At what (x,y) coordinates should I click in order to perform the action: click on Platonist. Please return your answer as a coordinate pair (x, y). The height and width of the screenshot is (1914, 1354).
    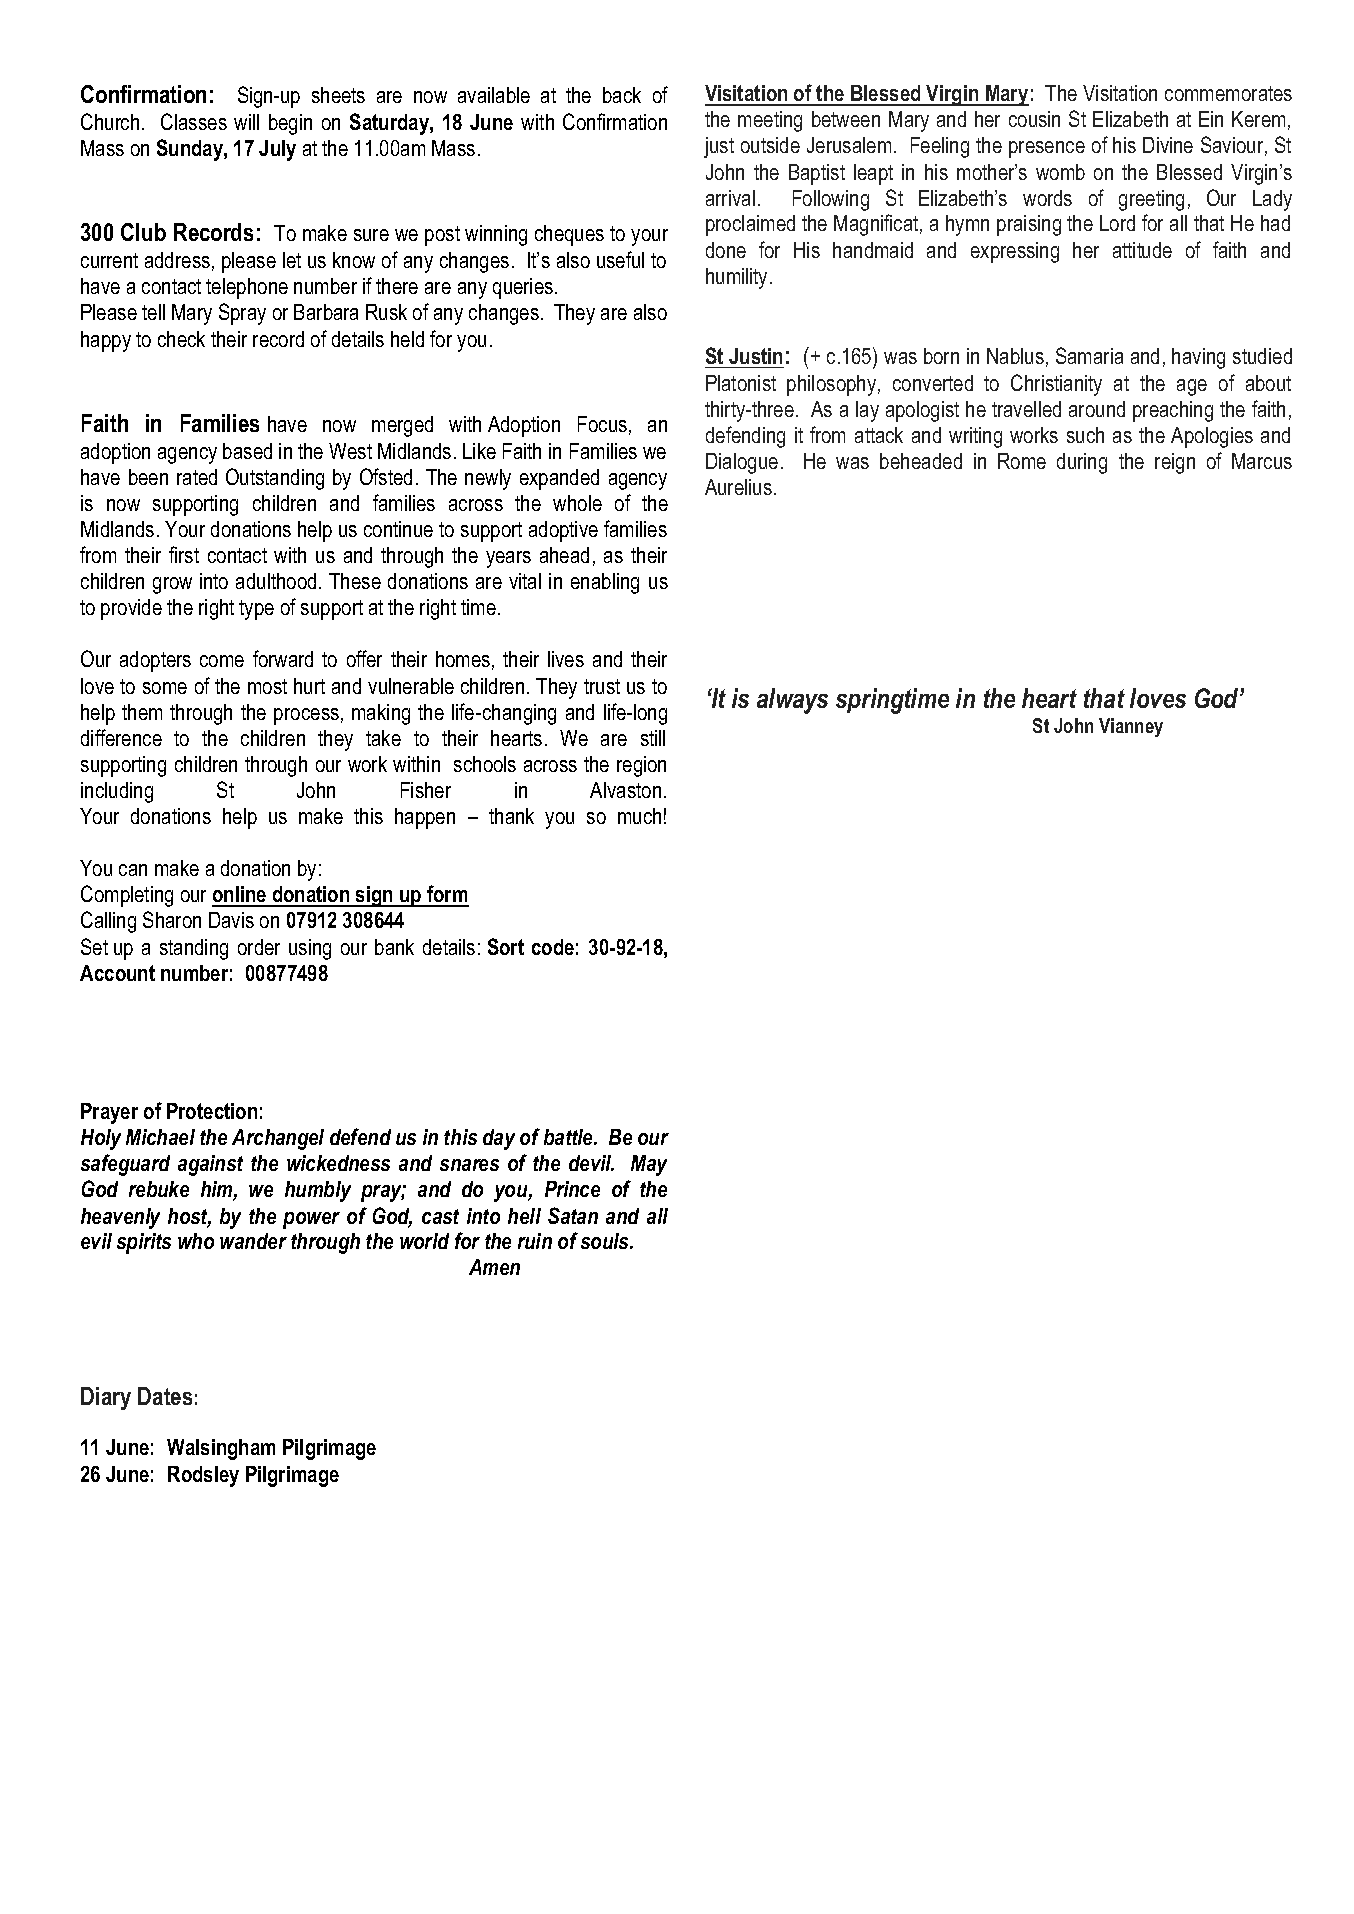
    Looking at the image, I should click on (741, 383).
